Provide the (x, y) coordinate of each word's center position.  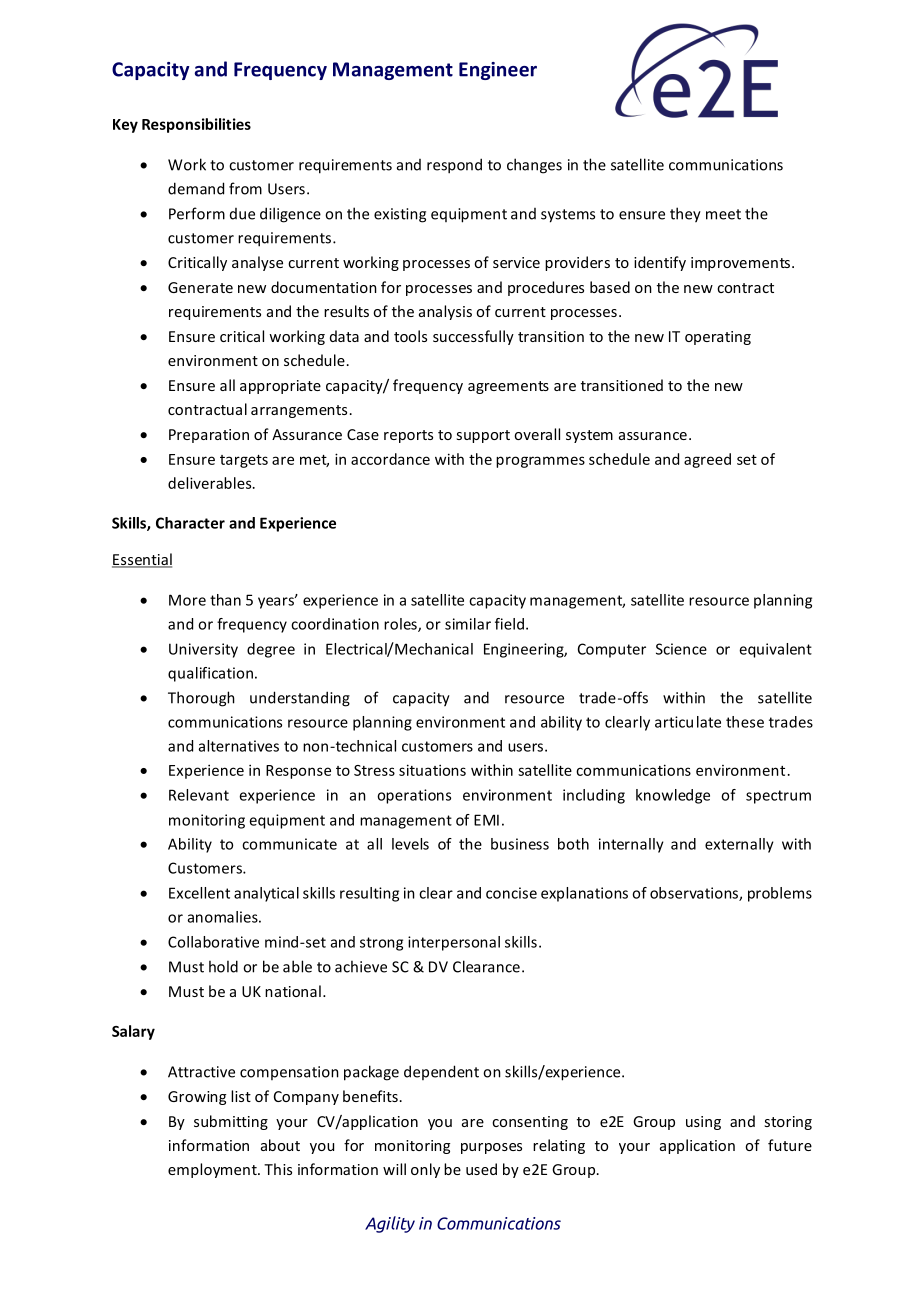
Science (681, 649)
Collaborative (213, 942)
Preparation (209, 436)
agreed (707, 460)
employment (213, 1170)
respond (454, 166)
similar (468, 624)
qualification (210, 674)
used (481, 1169)
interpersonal (454, 943)
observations (695, 894)
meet (723, 214)
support (483, 436)
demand (196, 188)
